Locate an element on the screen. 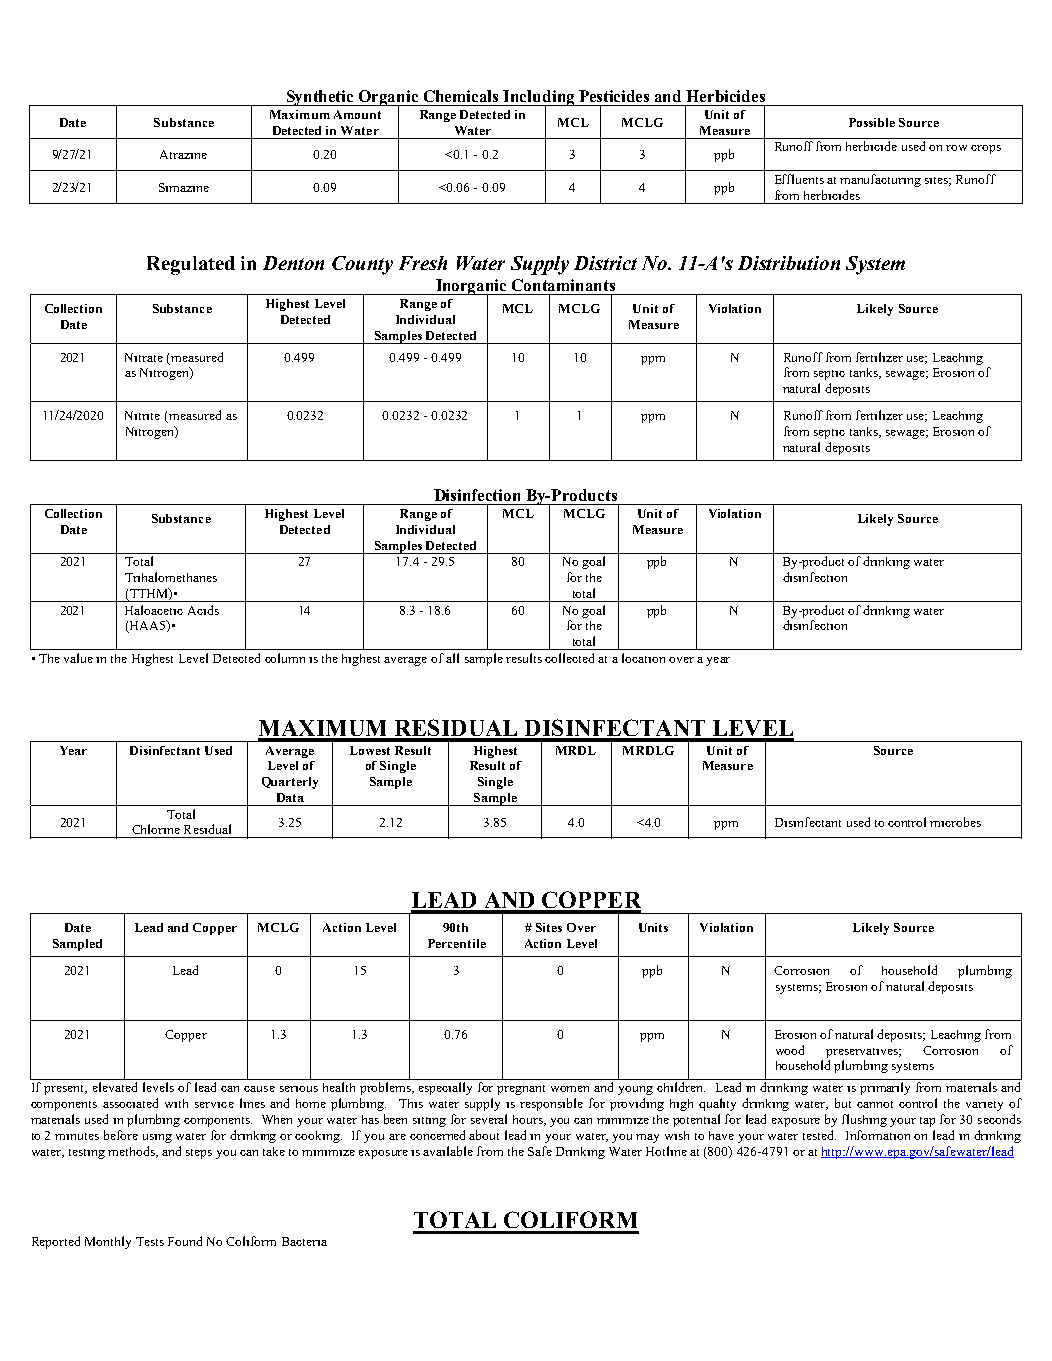 The image size is (1052, 1361). Synthetic is located at coordinates (320, 98).
